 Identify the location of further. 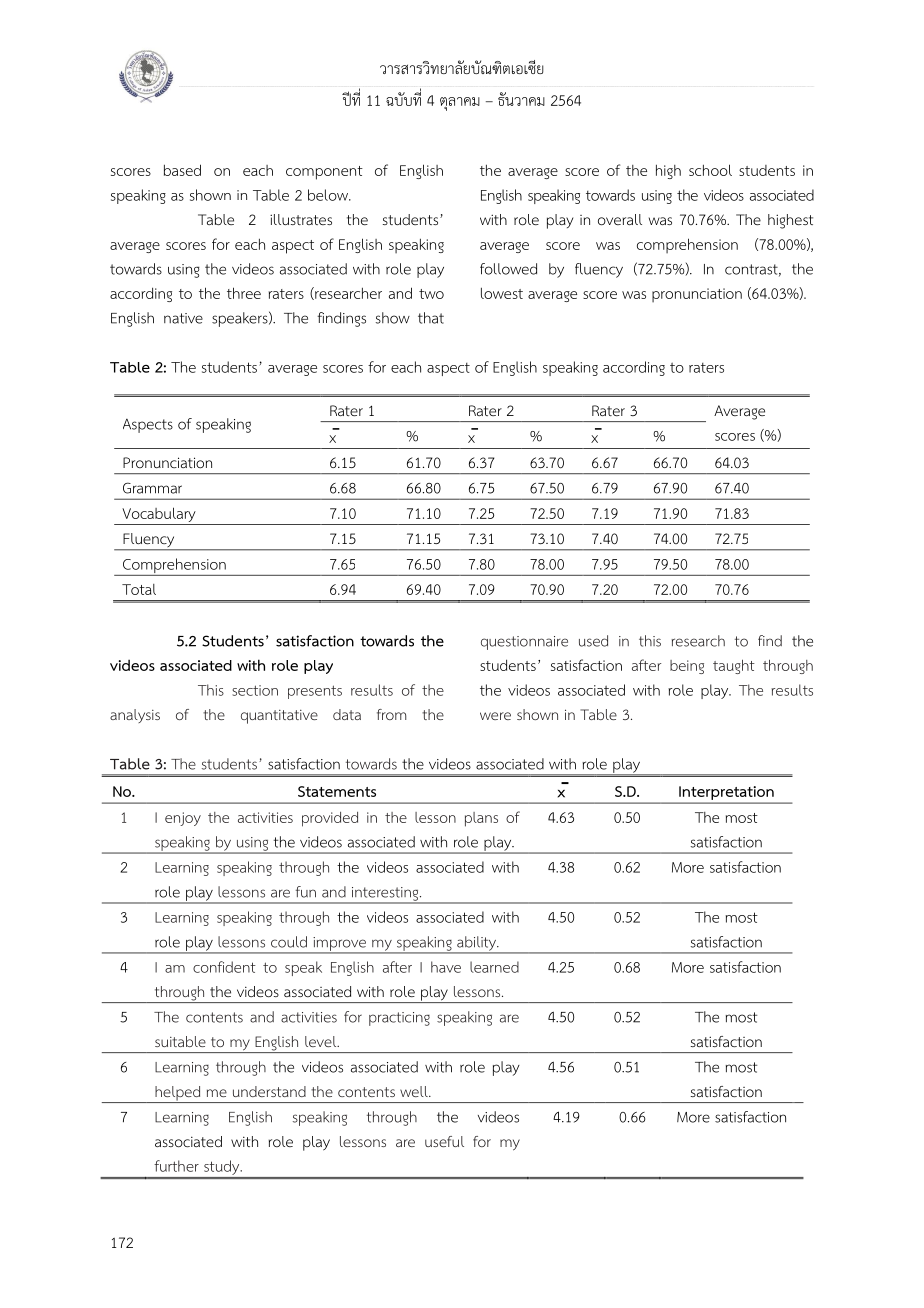
(176, 1166).
